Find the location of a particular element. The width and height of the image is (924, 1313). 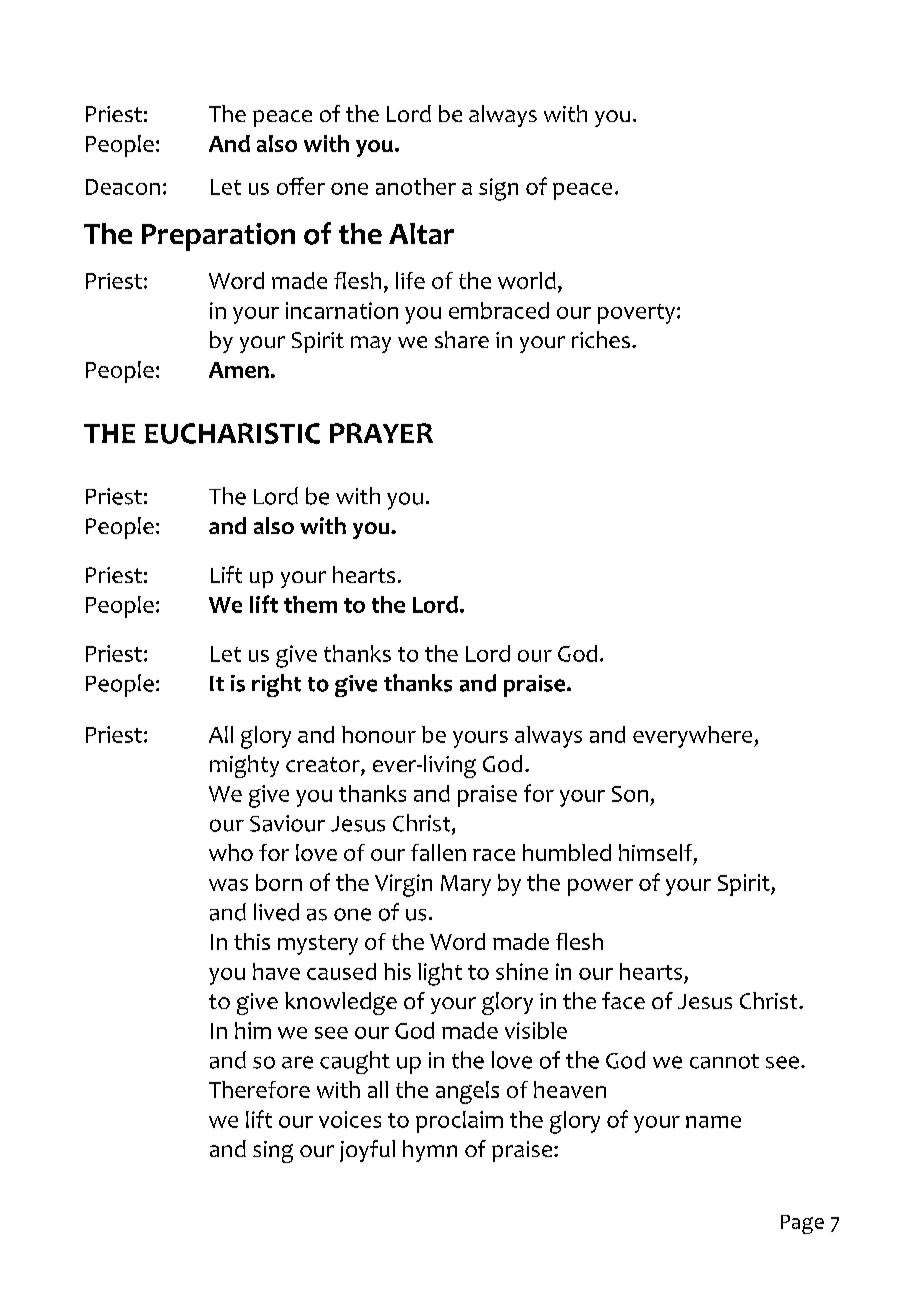

honour is located at coordinates (379, 734).
